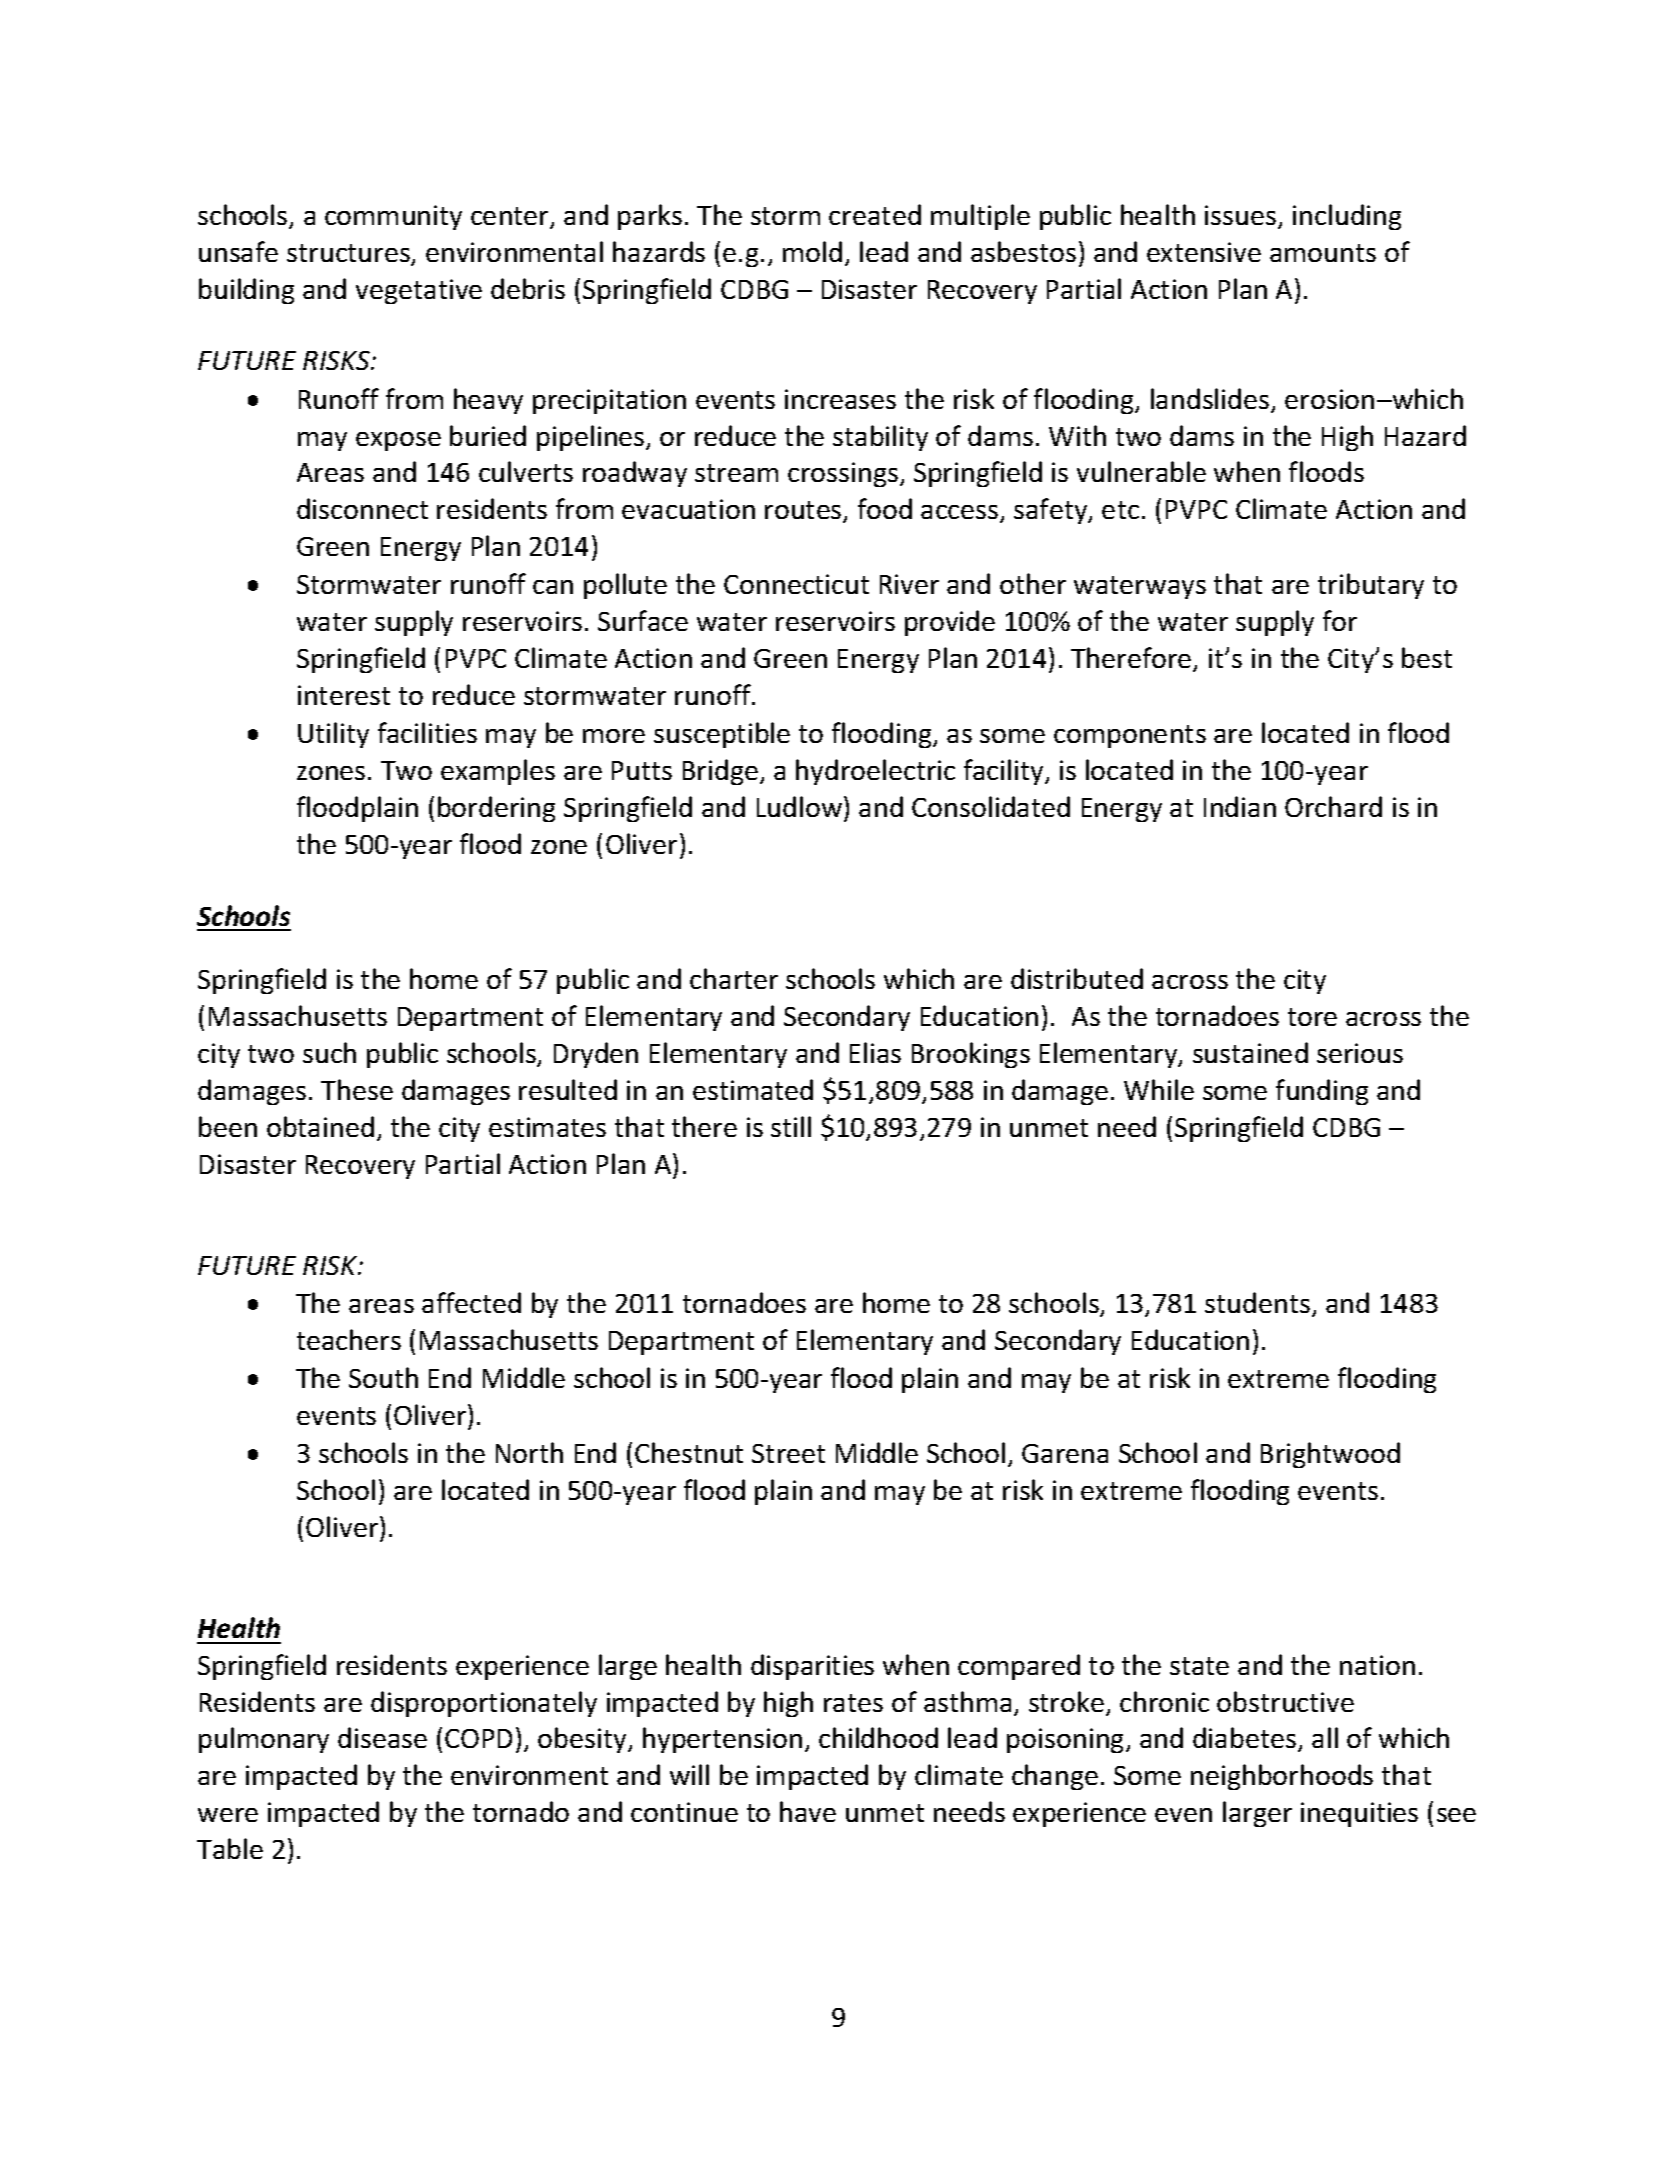  Describe the element at coordinates (349, 254) in the screenshot. I see `structures` at that location.
